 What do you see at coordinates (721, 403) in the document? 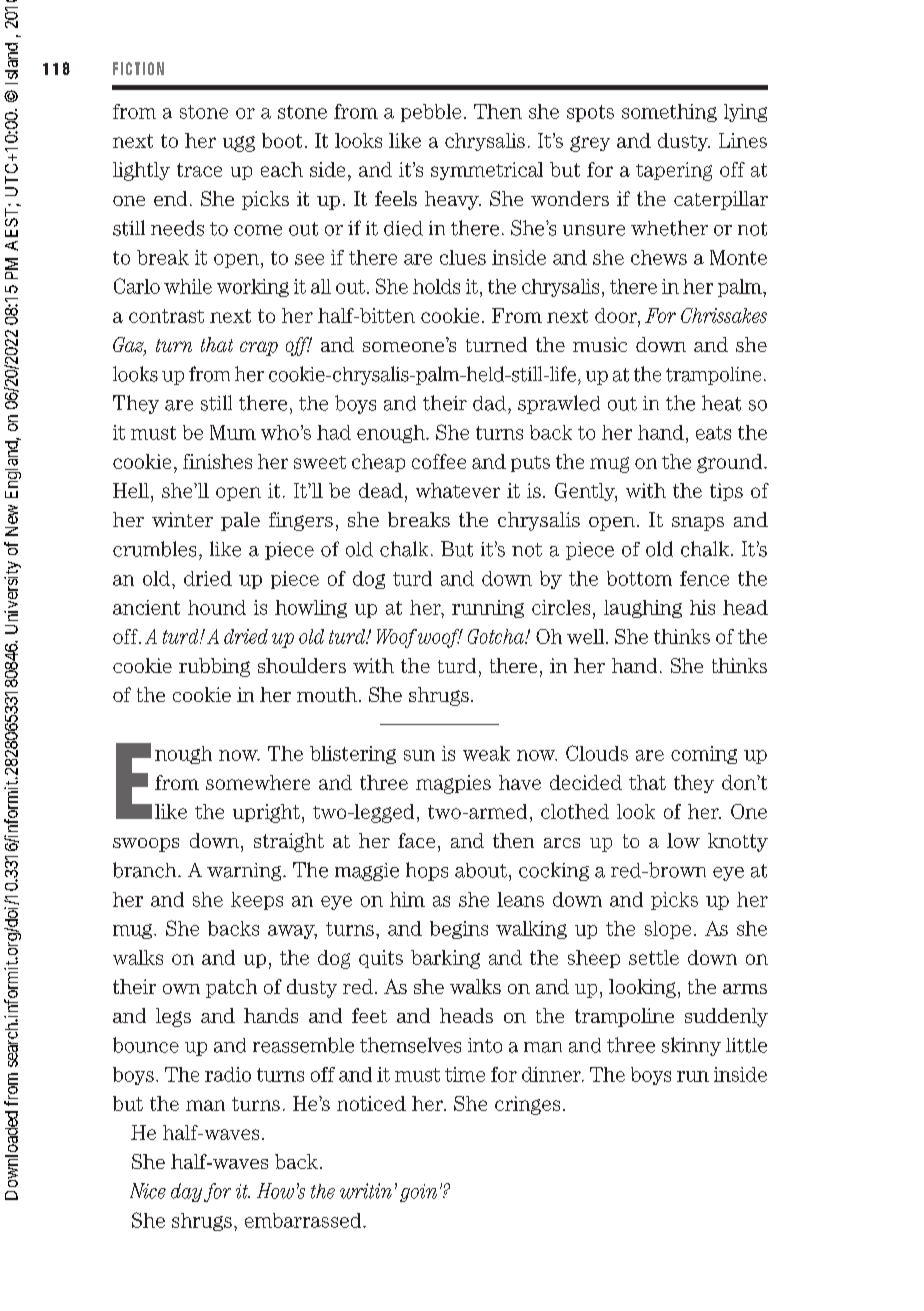
I see `heat` at bounding box center [721, 403].
